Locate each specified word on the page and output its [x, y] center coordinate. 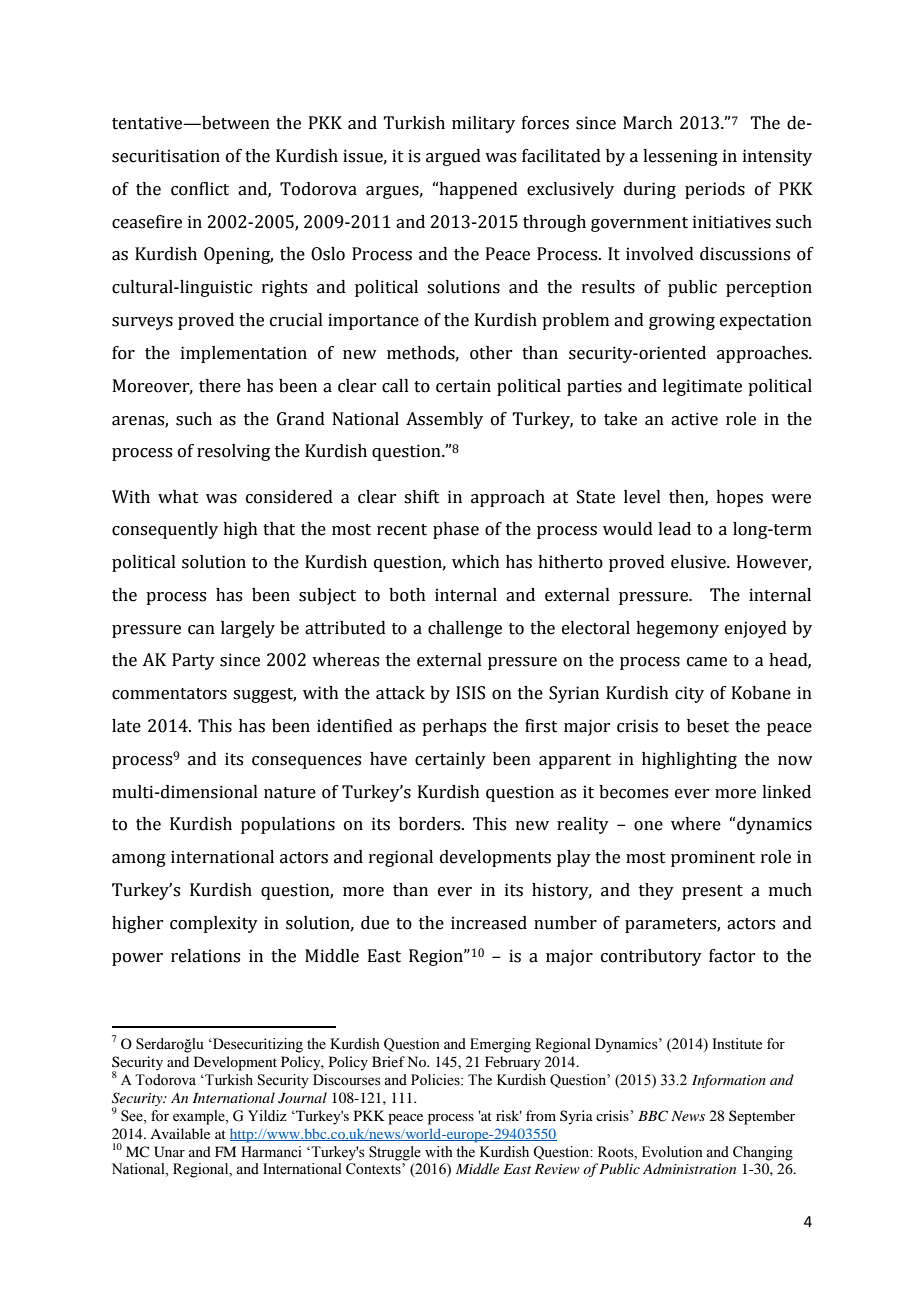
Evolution [672, 1152]
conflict [200, 189]
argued [453, 157]
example [200, 1117]
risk [509, 1115]
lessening [680, 157]
